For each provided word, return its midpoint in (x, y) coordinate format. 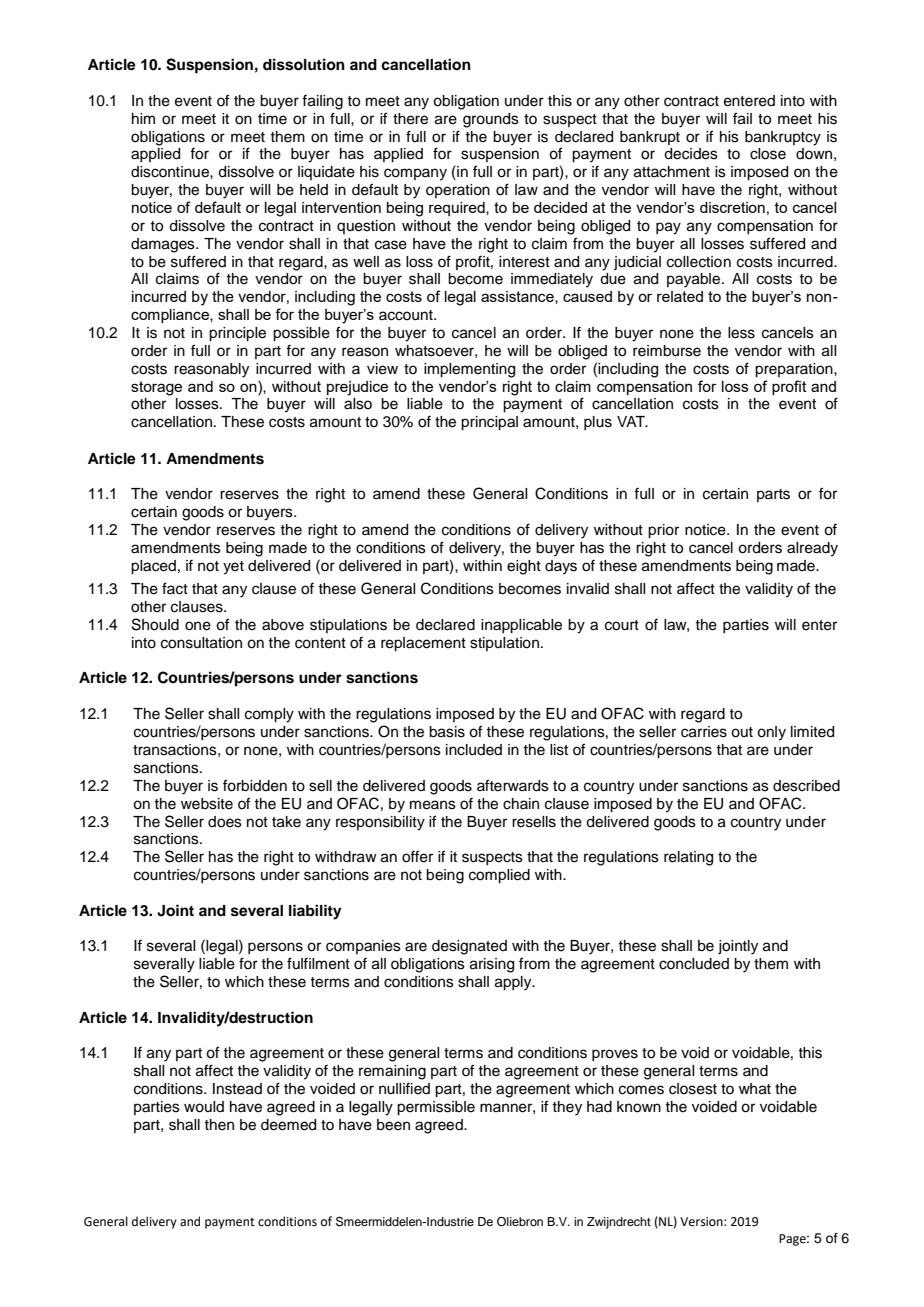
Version (702, 1222)
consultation (201, 643)
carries (704, 732)
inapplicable (521, 626)
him (143, 118)
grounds (491, 120)
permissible (436, 1108)
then (219, 1125)
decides (691, 154)
